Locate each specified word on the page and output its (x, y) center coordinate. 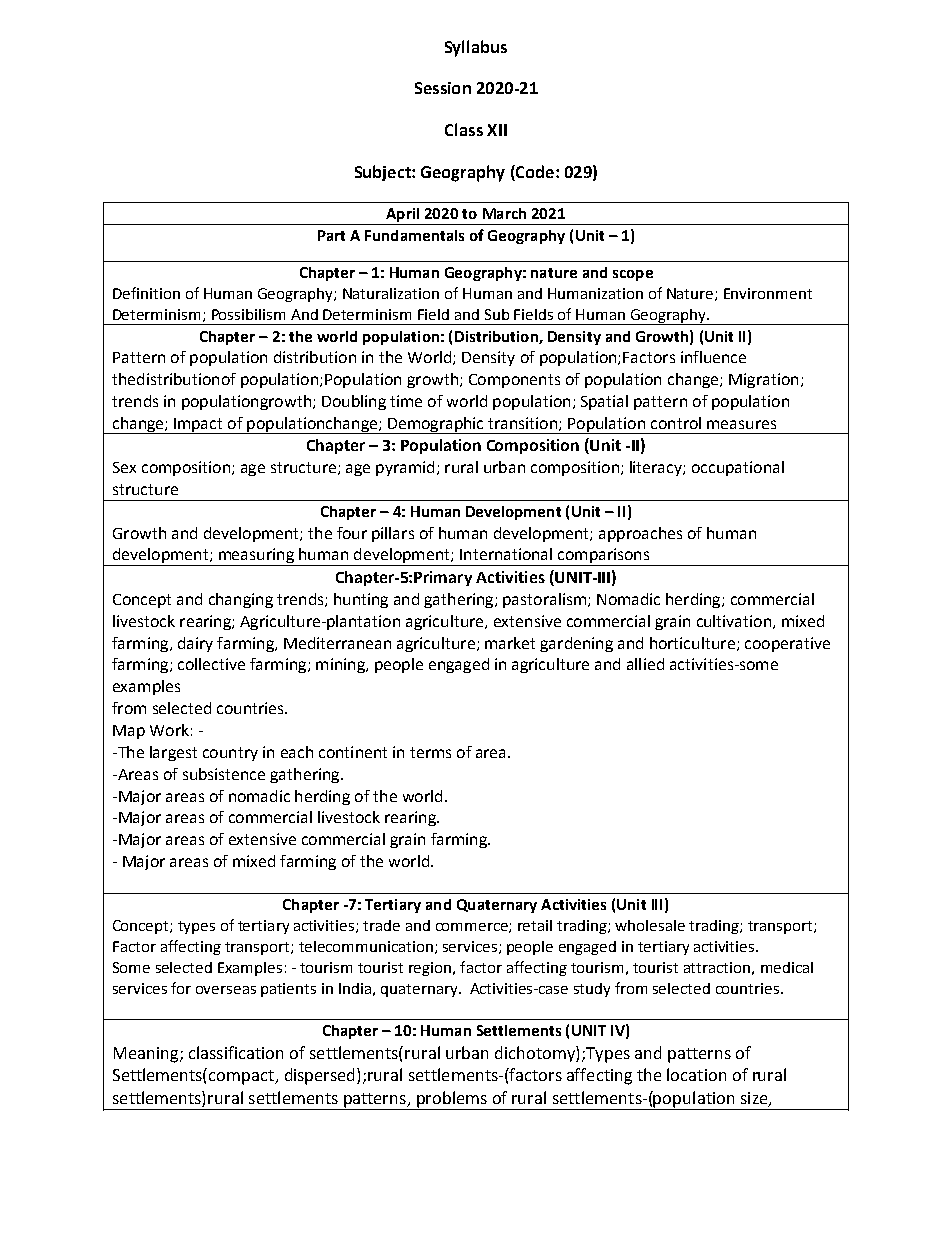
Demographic (436, 425)
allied (645, 664)
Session (443, 88)
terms (430, 752)
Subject (384, 173)
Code (534, 173)
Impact (198, 426)
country (230, 754)
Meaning (147, 1055)
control (676, 423)
